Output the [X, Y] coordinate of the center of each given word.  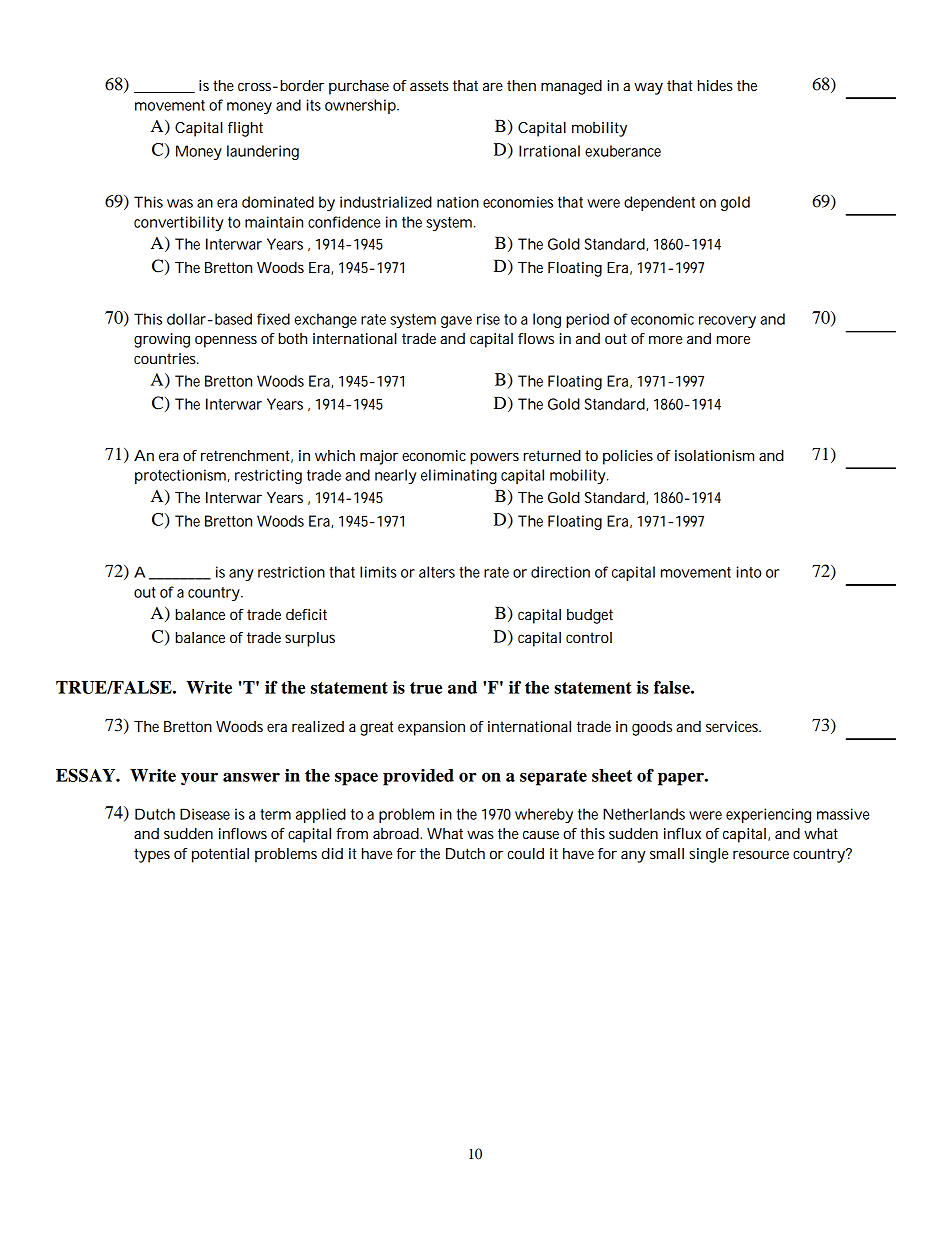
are [493, 86]
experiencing [768, 815]
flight [245, 129]
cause [541, 835]
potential [220, 855]
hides [715, 85]
